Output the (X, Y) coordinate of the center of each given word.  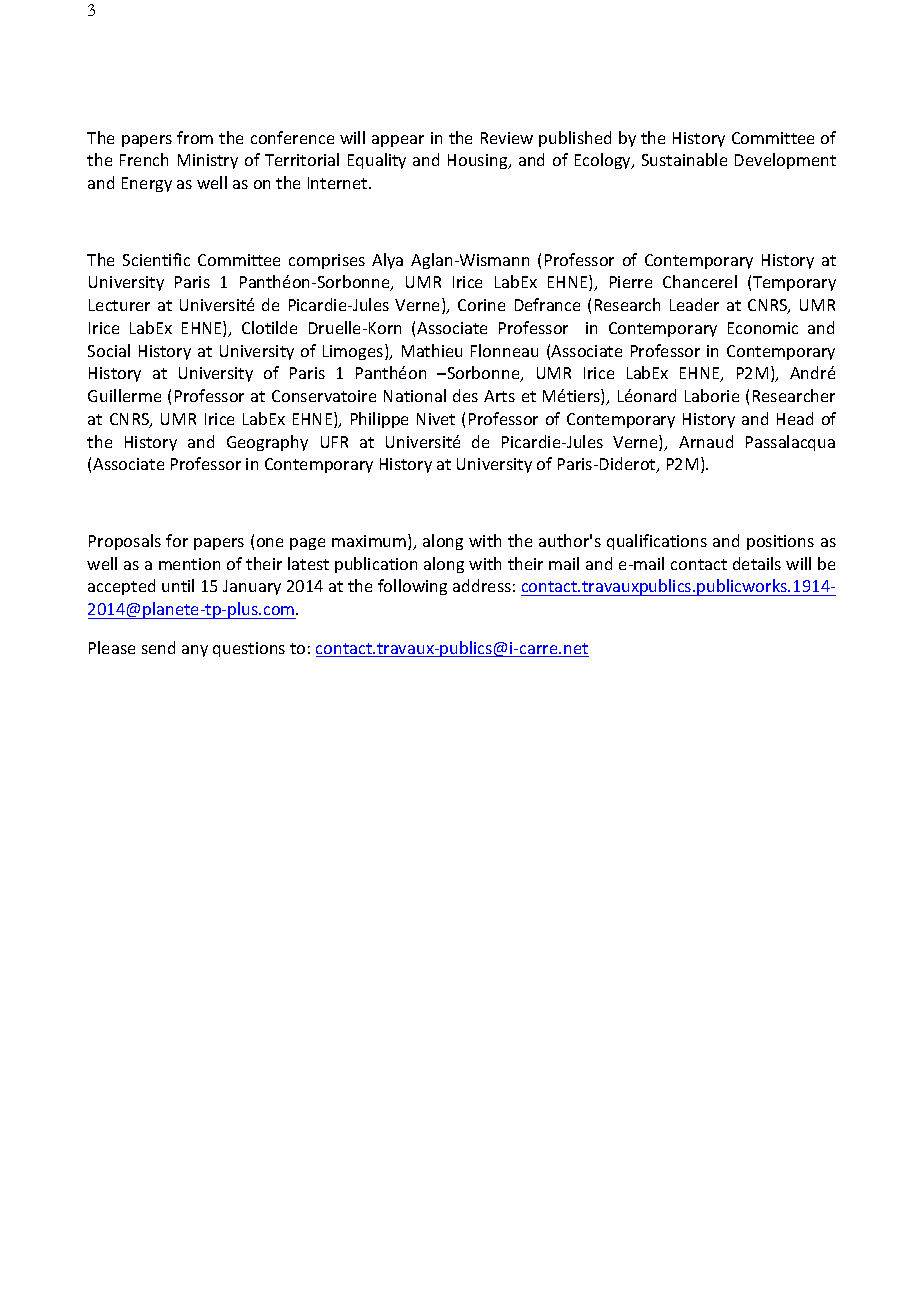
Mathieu (432, 350)
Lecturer (119, 305)
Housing (479, 161)
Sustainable (684, 159)
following (412, 587)
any (195, 651)
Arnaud (706, 441)
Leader (694, 304)
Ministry (208, 161)
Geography (267, 443)
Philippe (379, 420)
